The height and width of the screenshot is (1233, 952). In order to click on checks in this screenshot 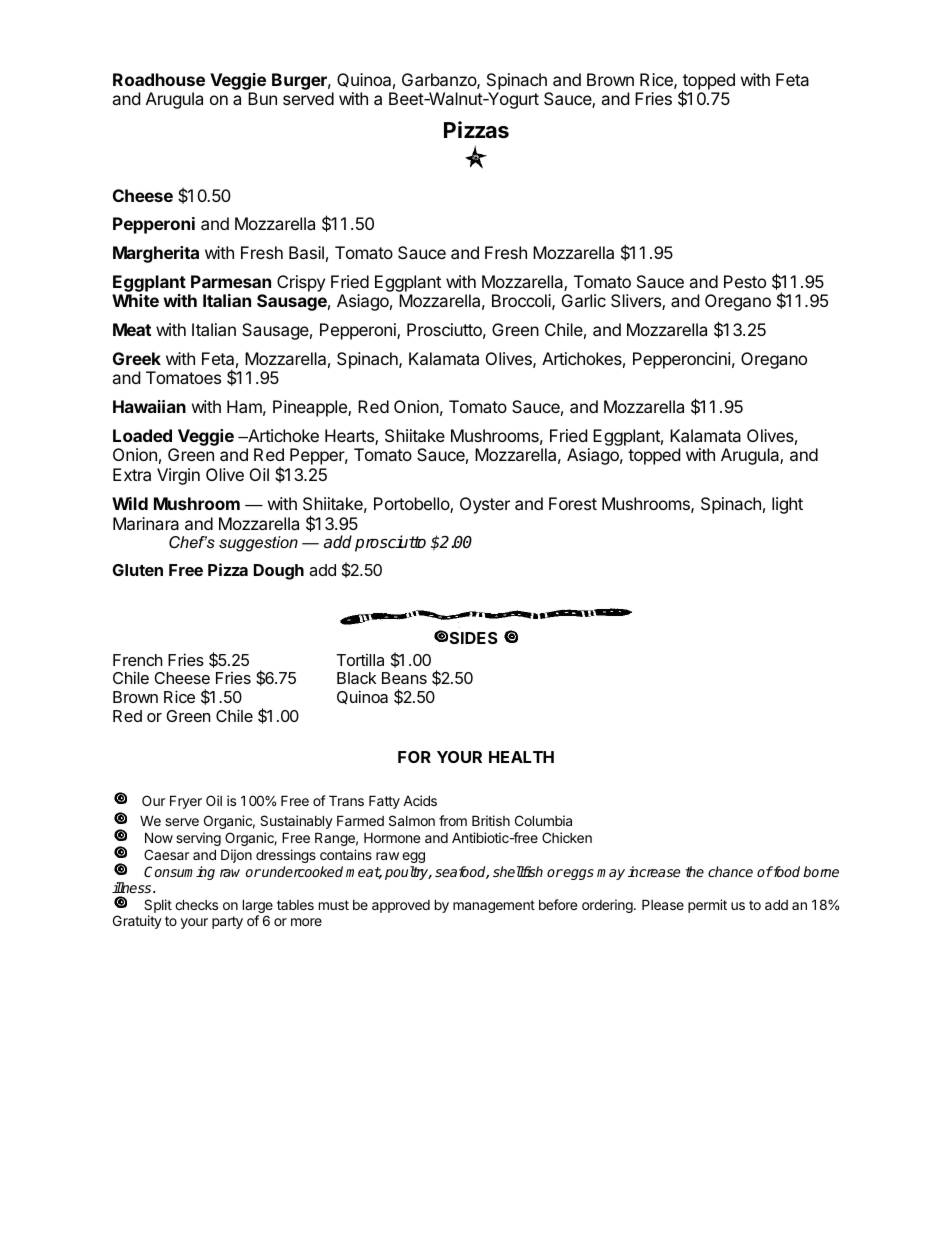, I will do `click(196, 904)`.
